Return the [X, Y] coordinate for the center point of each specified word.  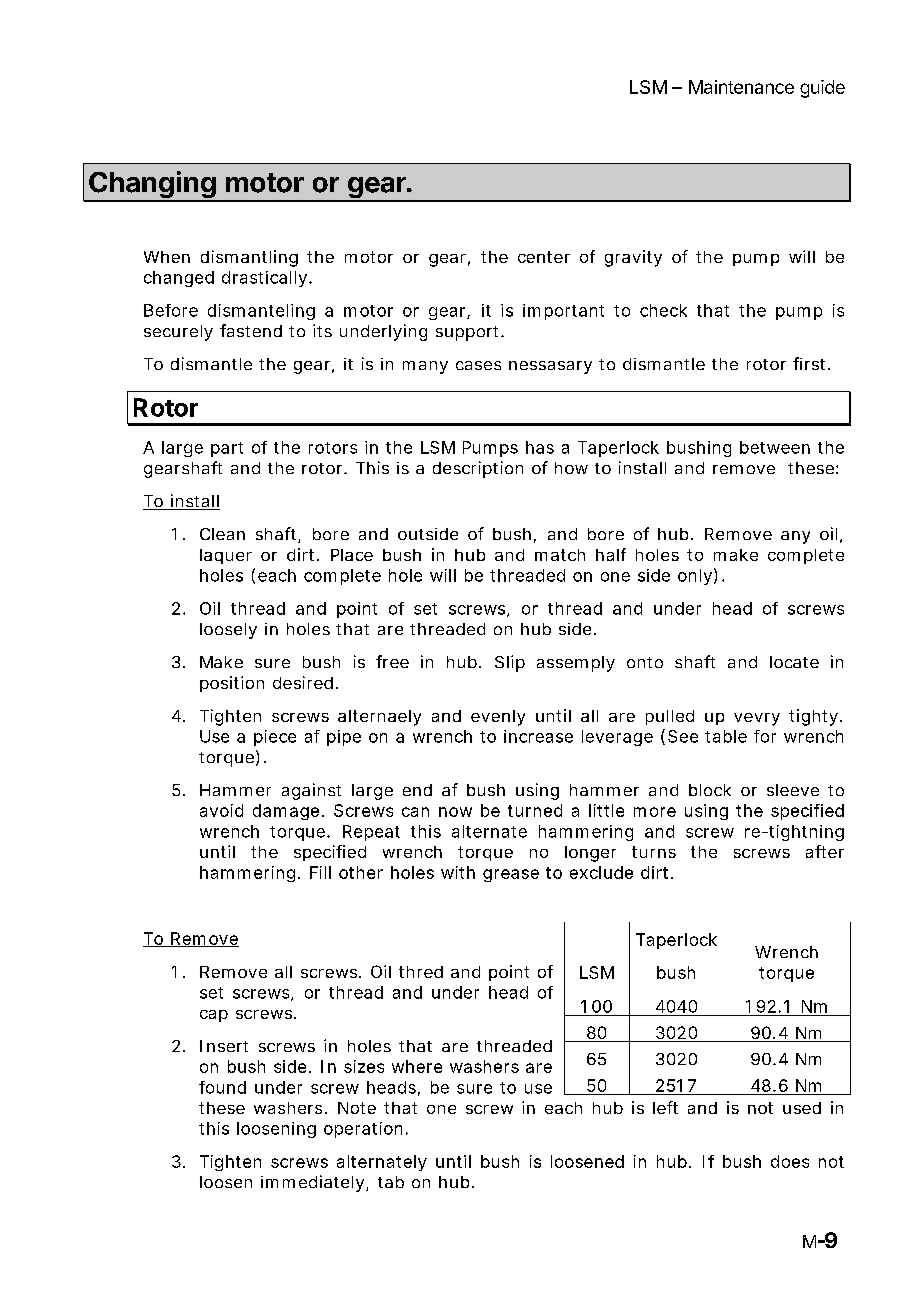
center [544, 257]
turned [535, 810]
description [478, 469]
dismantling [249, 258]
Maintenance [741, 87]
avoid [221, 810]
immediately [312, 1183]
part [227, 449]
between [775, 447]
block [710, 790]
